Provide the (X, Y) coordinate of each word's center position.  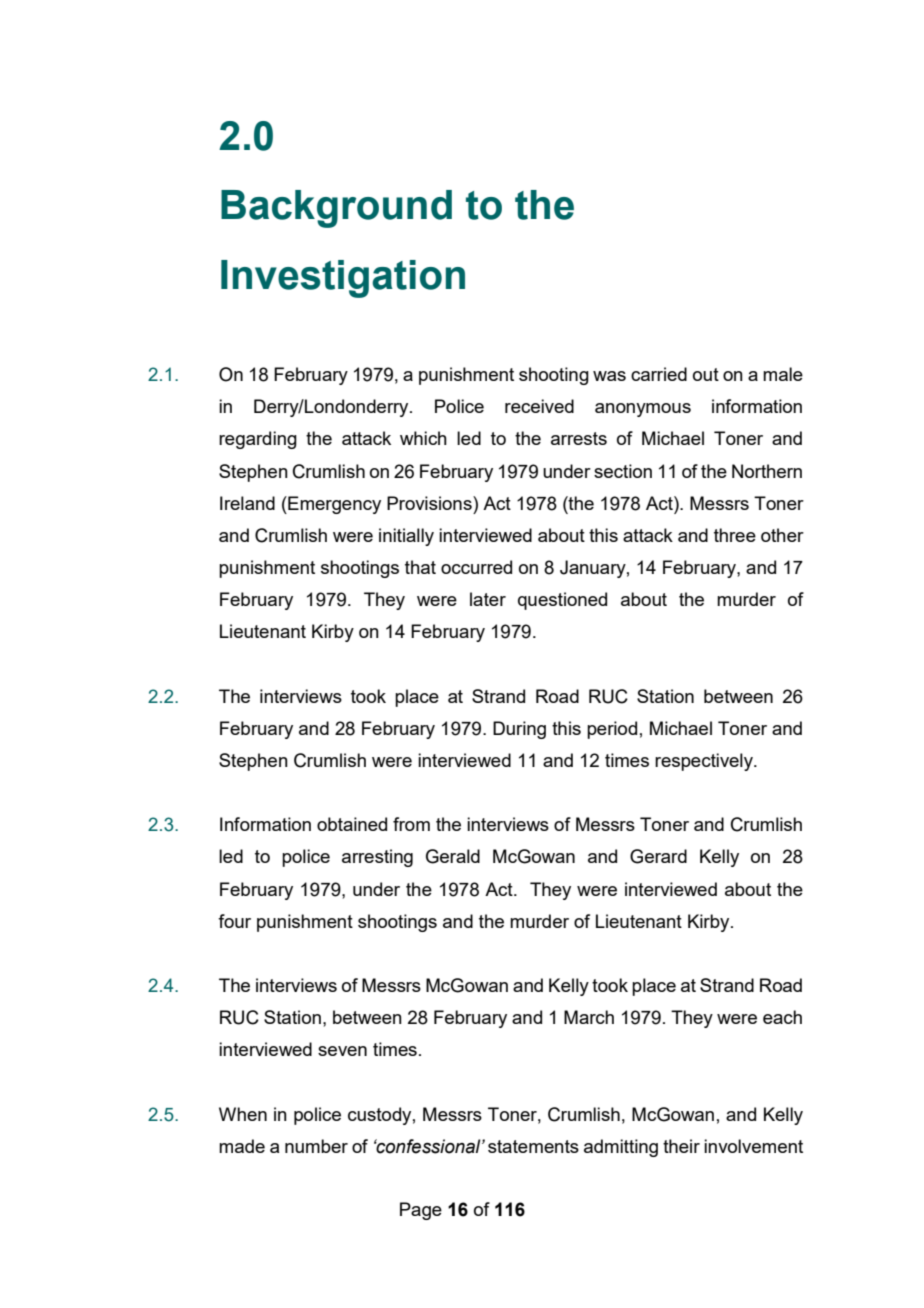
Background (336, 209)
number (316, 1146)
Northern (767, 471)
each (782, 1017)
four (234, 921)
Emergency (333, 505)
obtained (352, 824)
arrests (579, 438)
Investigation (343, 279)
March (589, 1017)
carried (659, 374)
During (519, 730)
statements (533, 1146)
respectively (705, 762)
